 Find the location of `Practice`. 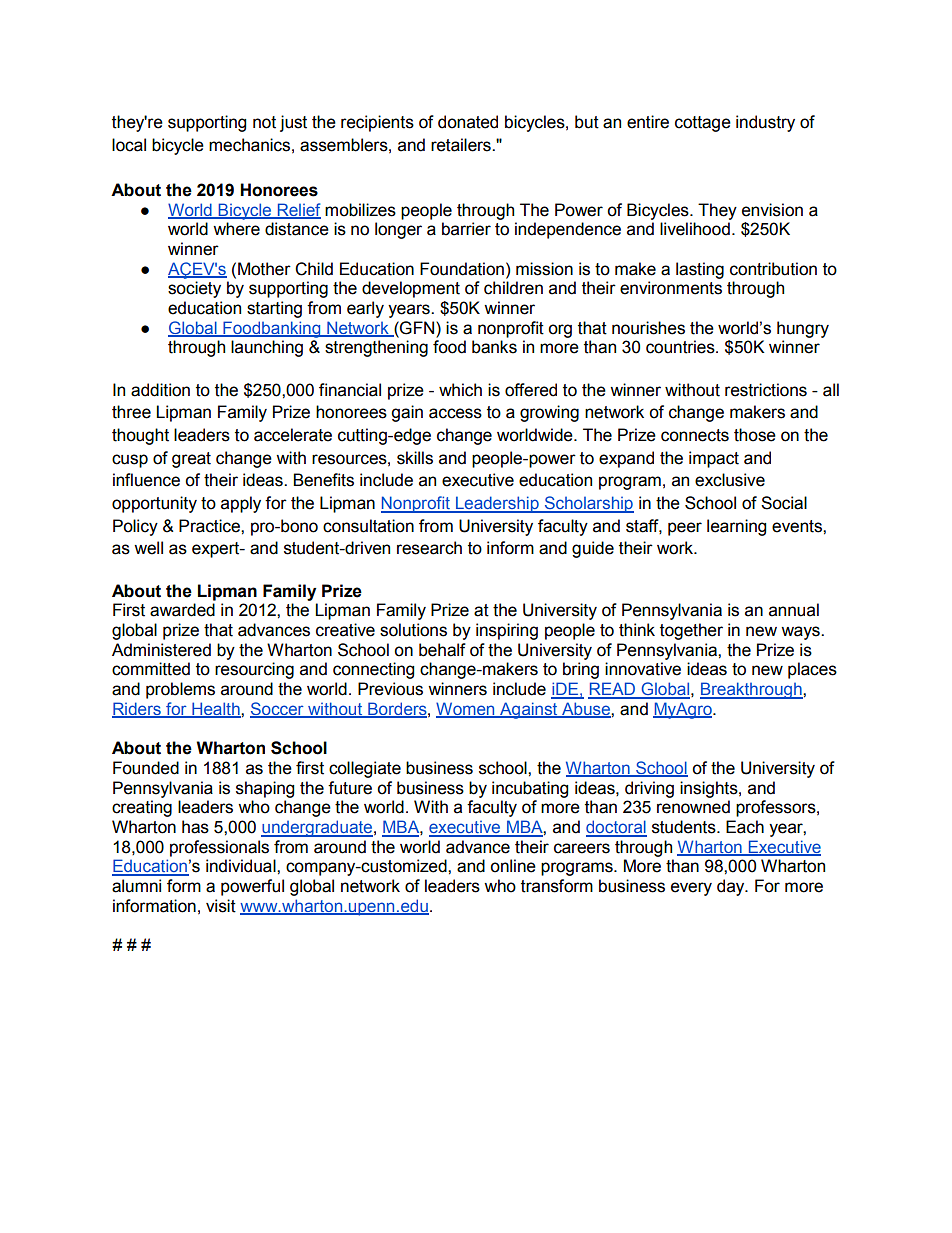

Practice is located at coordinates (210, 526).
